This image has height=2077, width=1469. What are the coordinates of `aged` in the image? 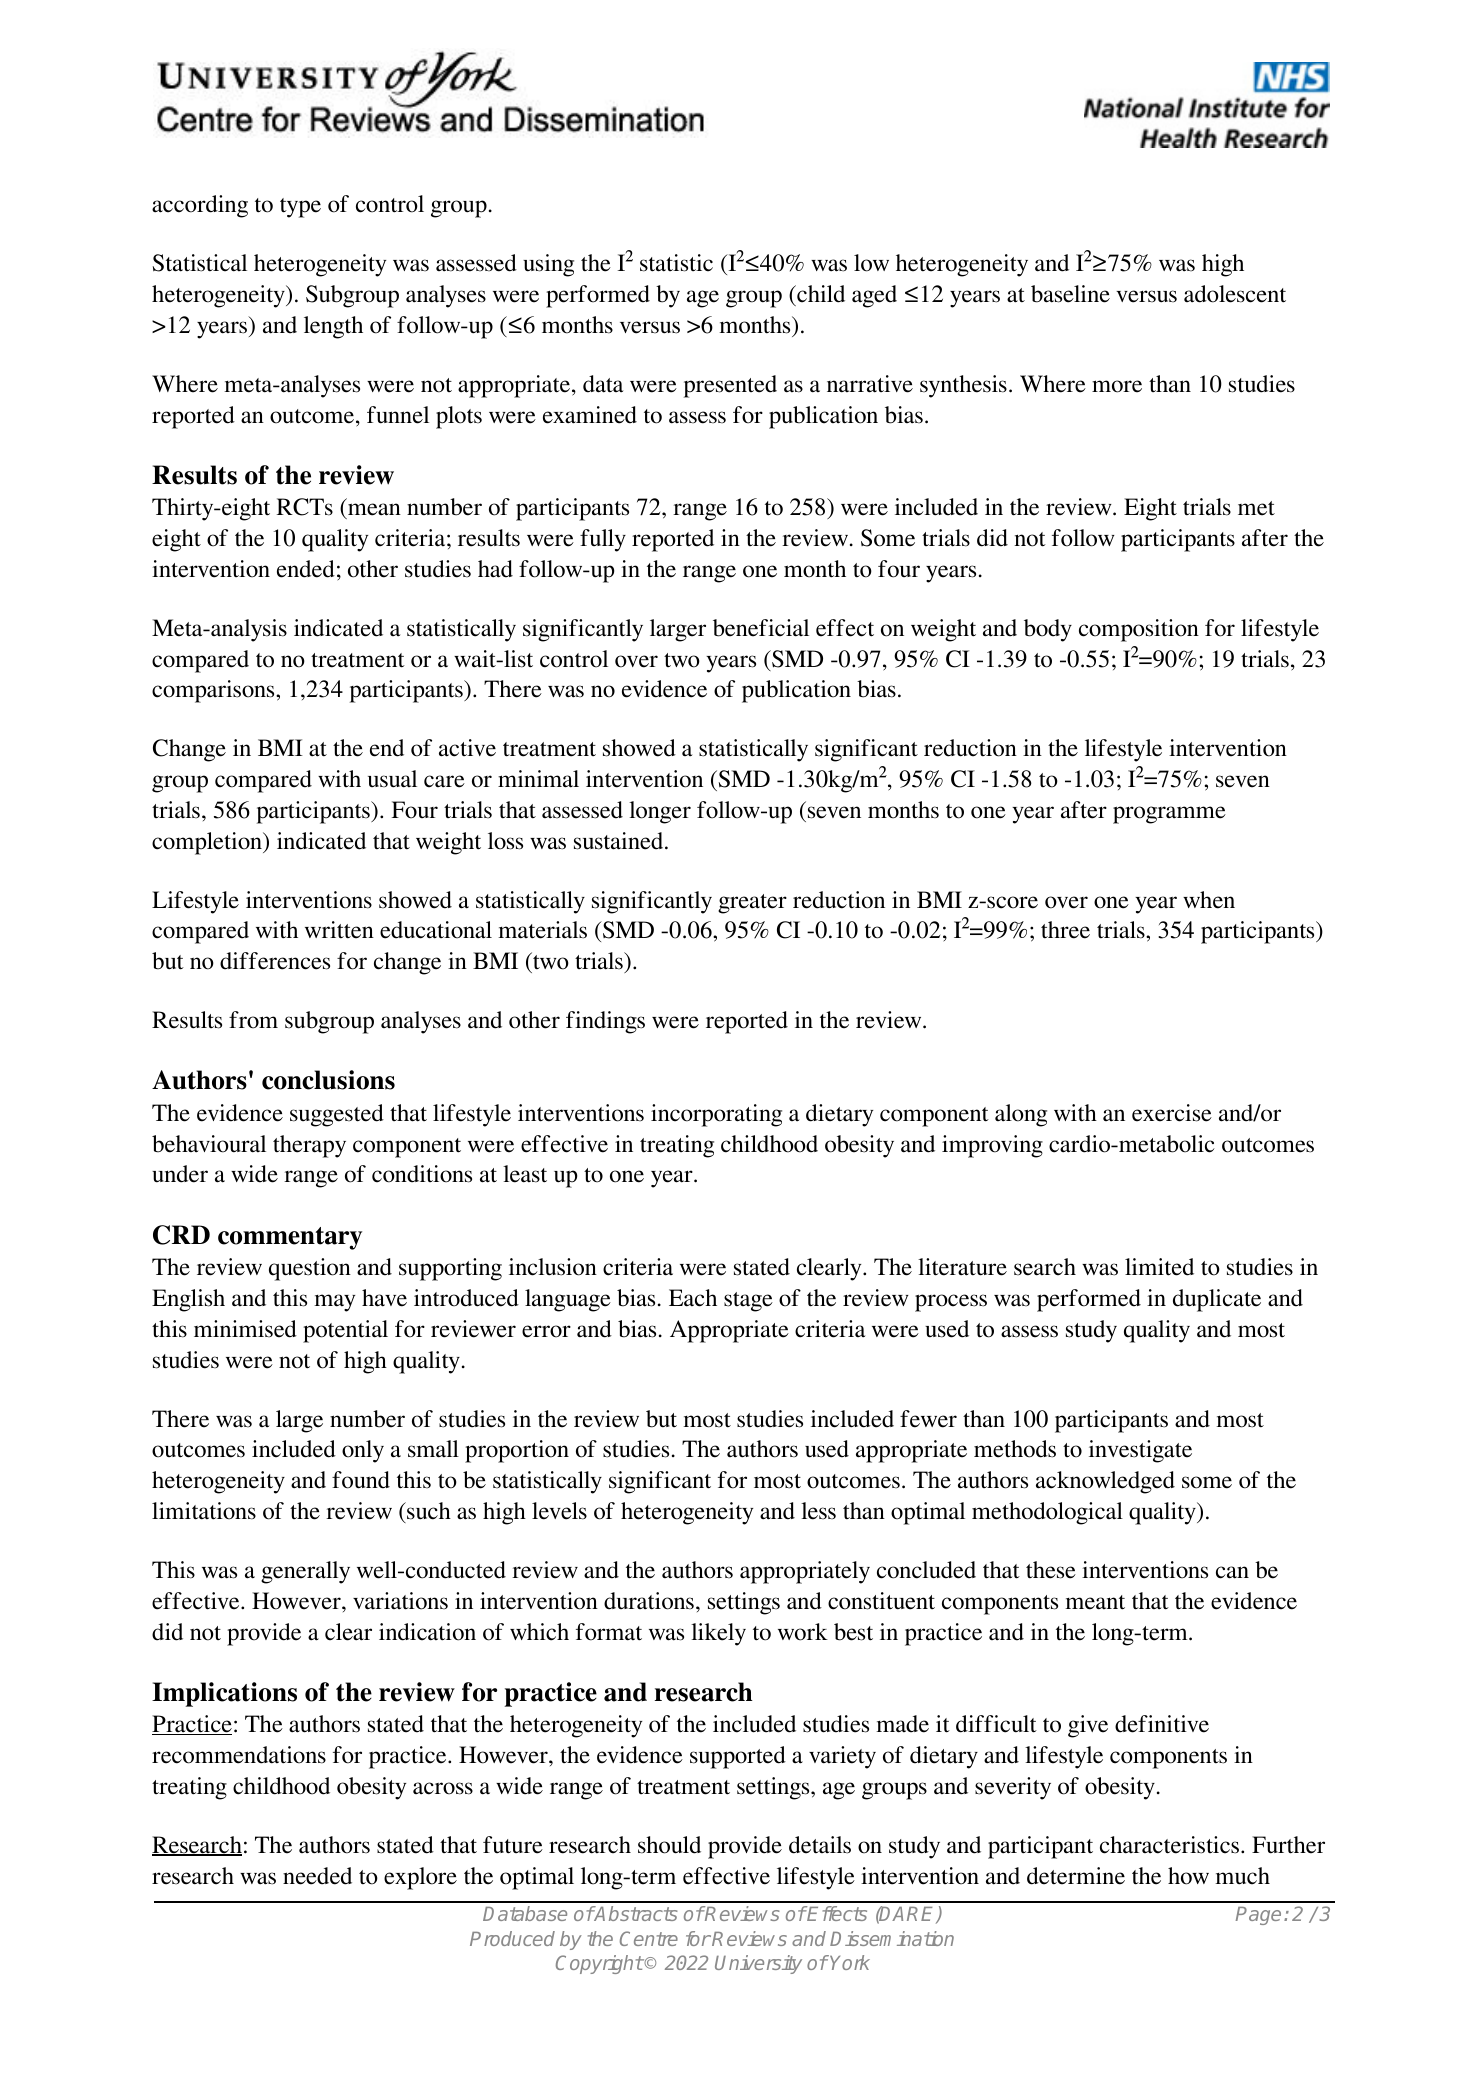 It's located at (874, 296).
